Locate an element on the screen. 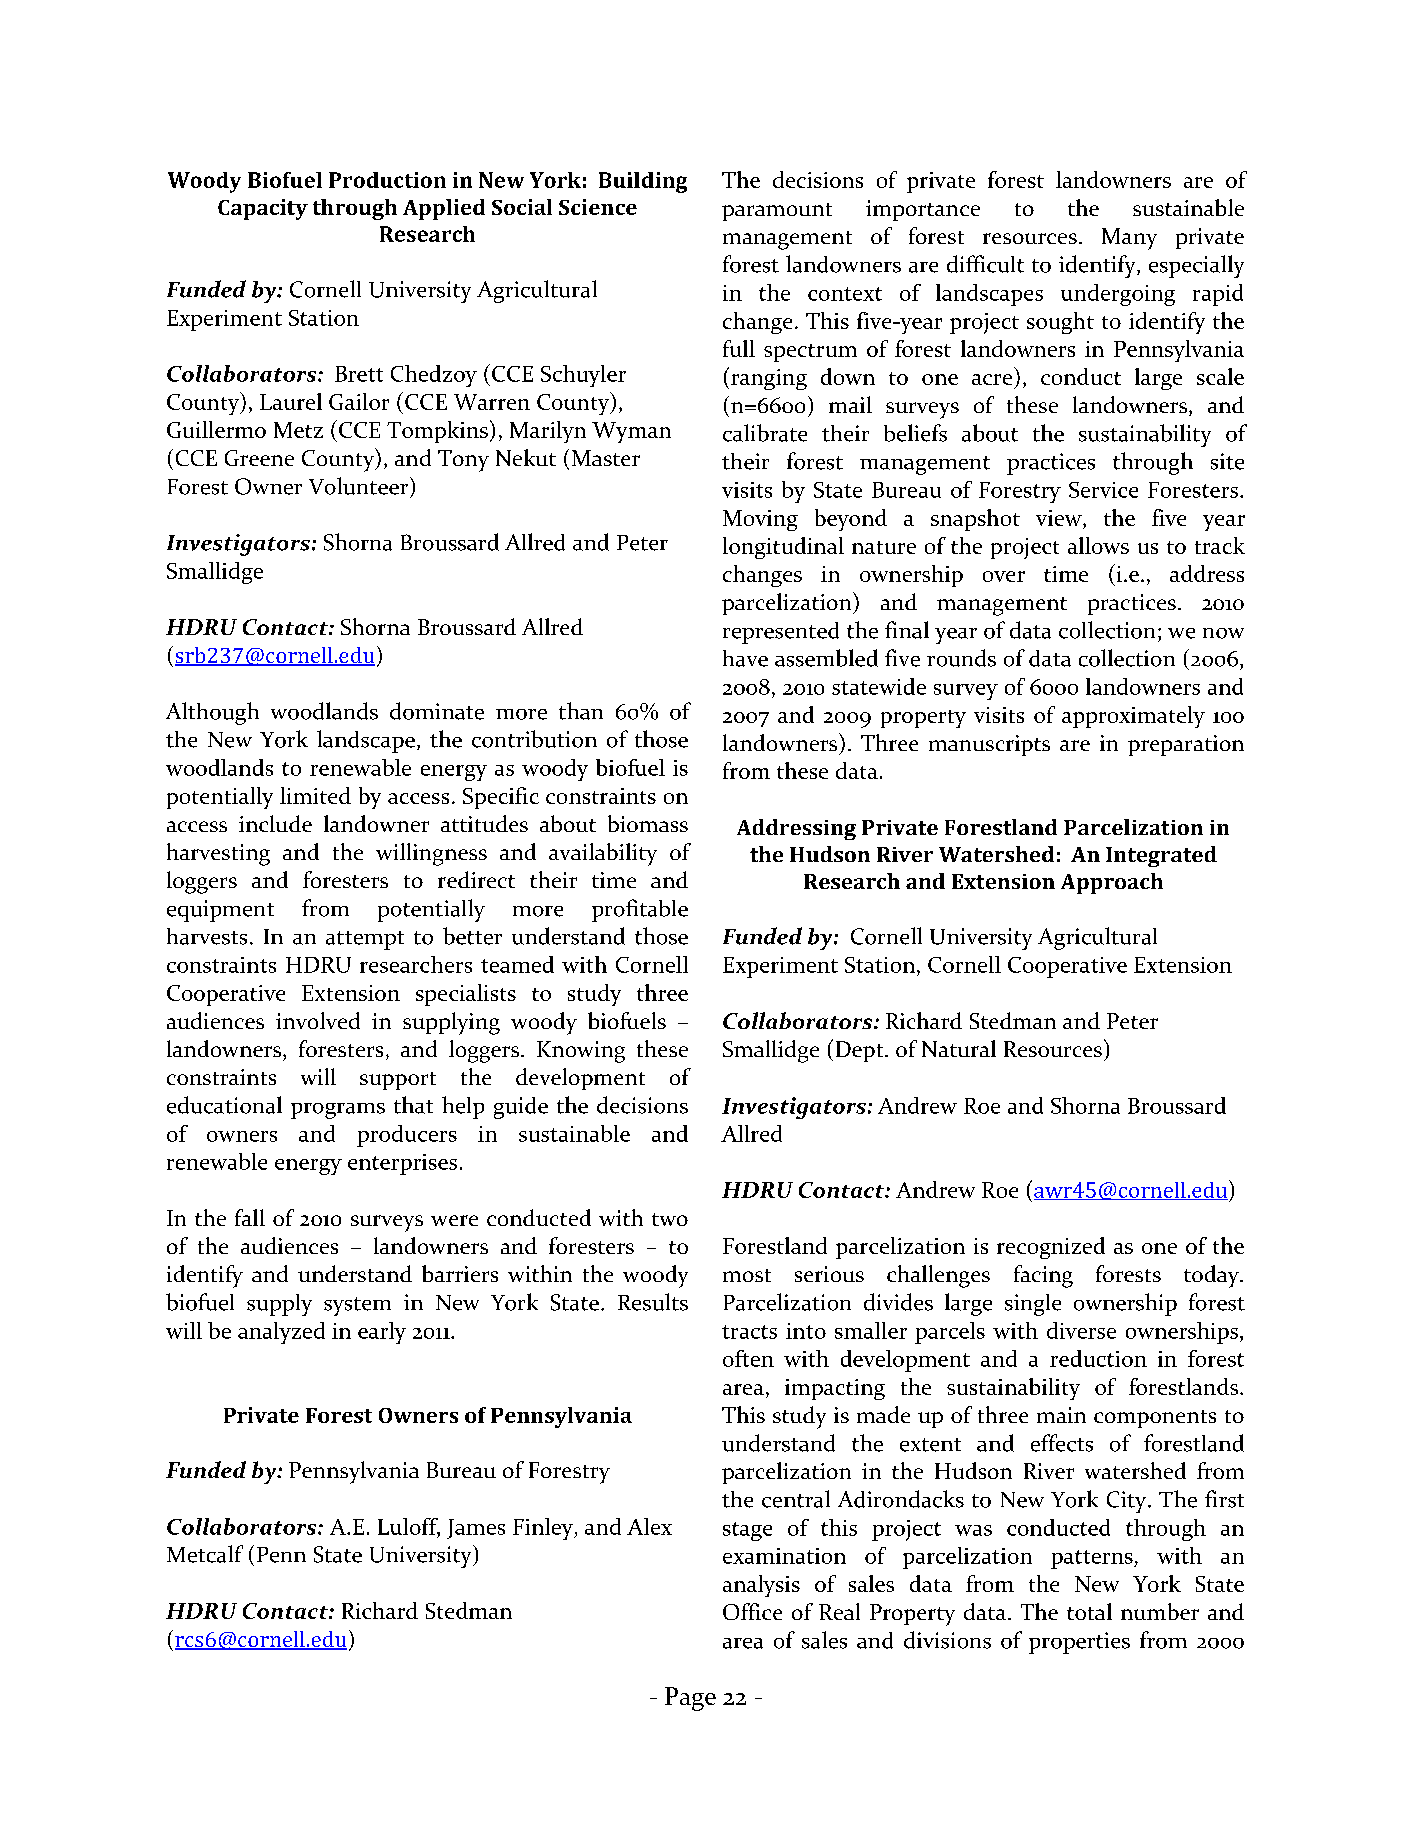 The image size is (1411, 1826). paramount is located at coordinates (777, 212).
